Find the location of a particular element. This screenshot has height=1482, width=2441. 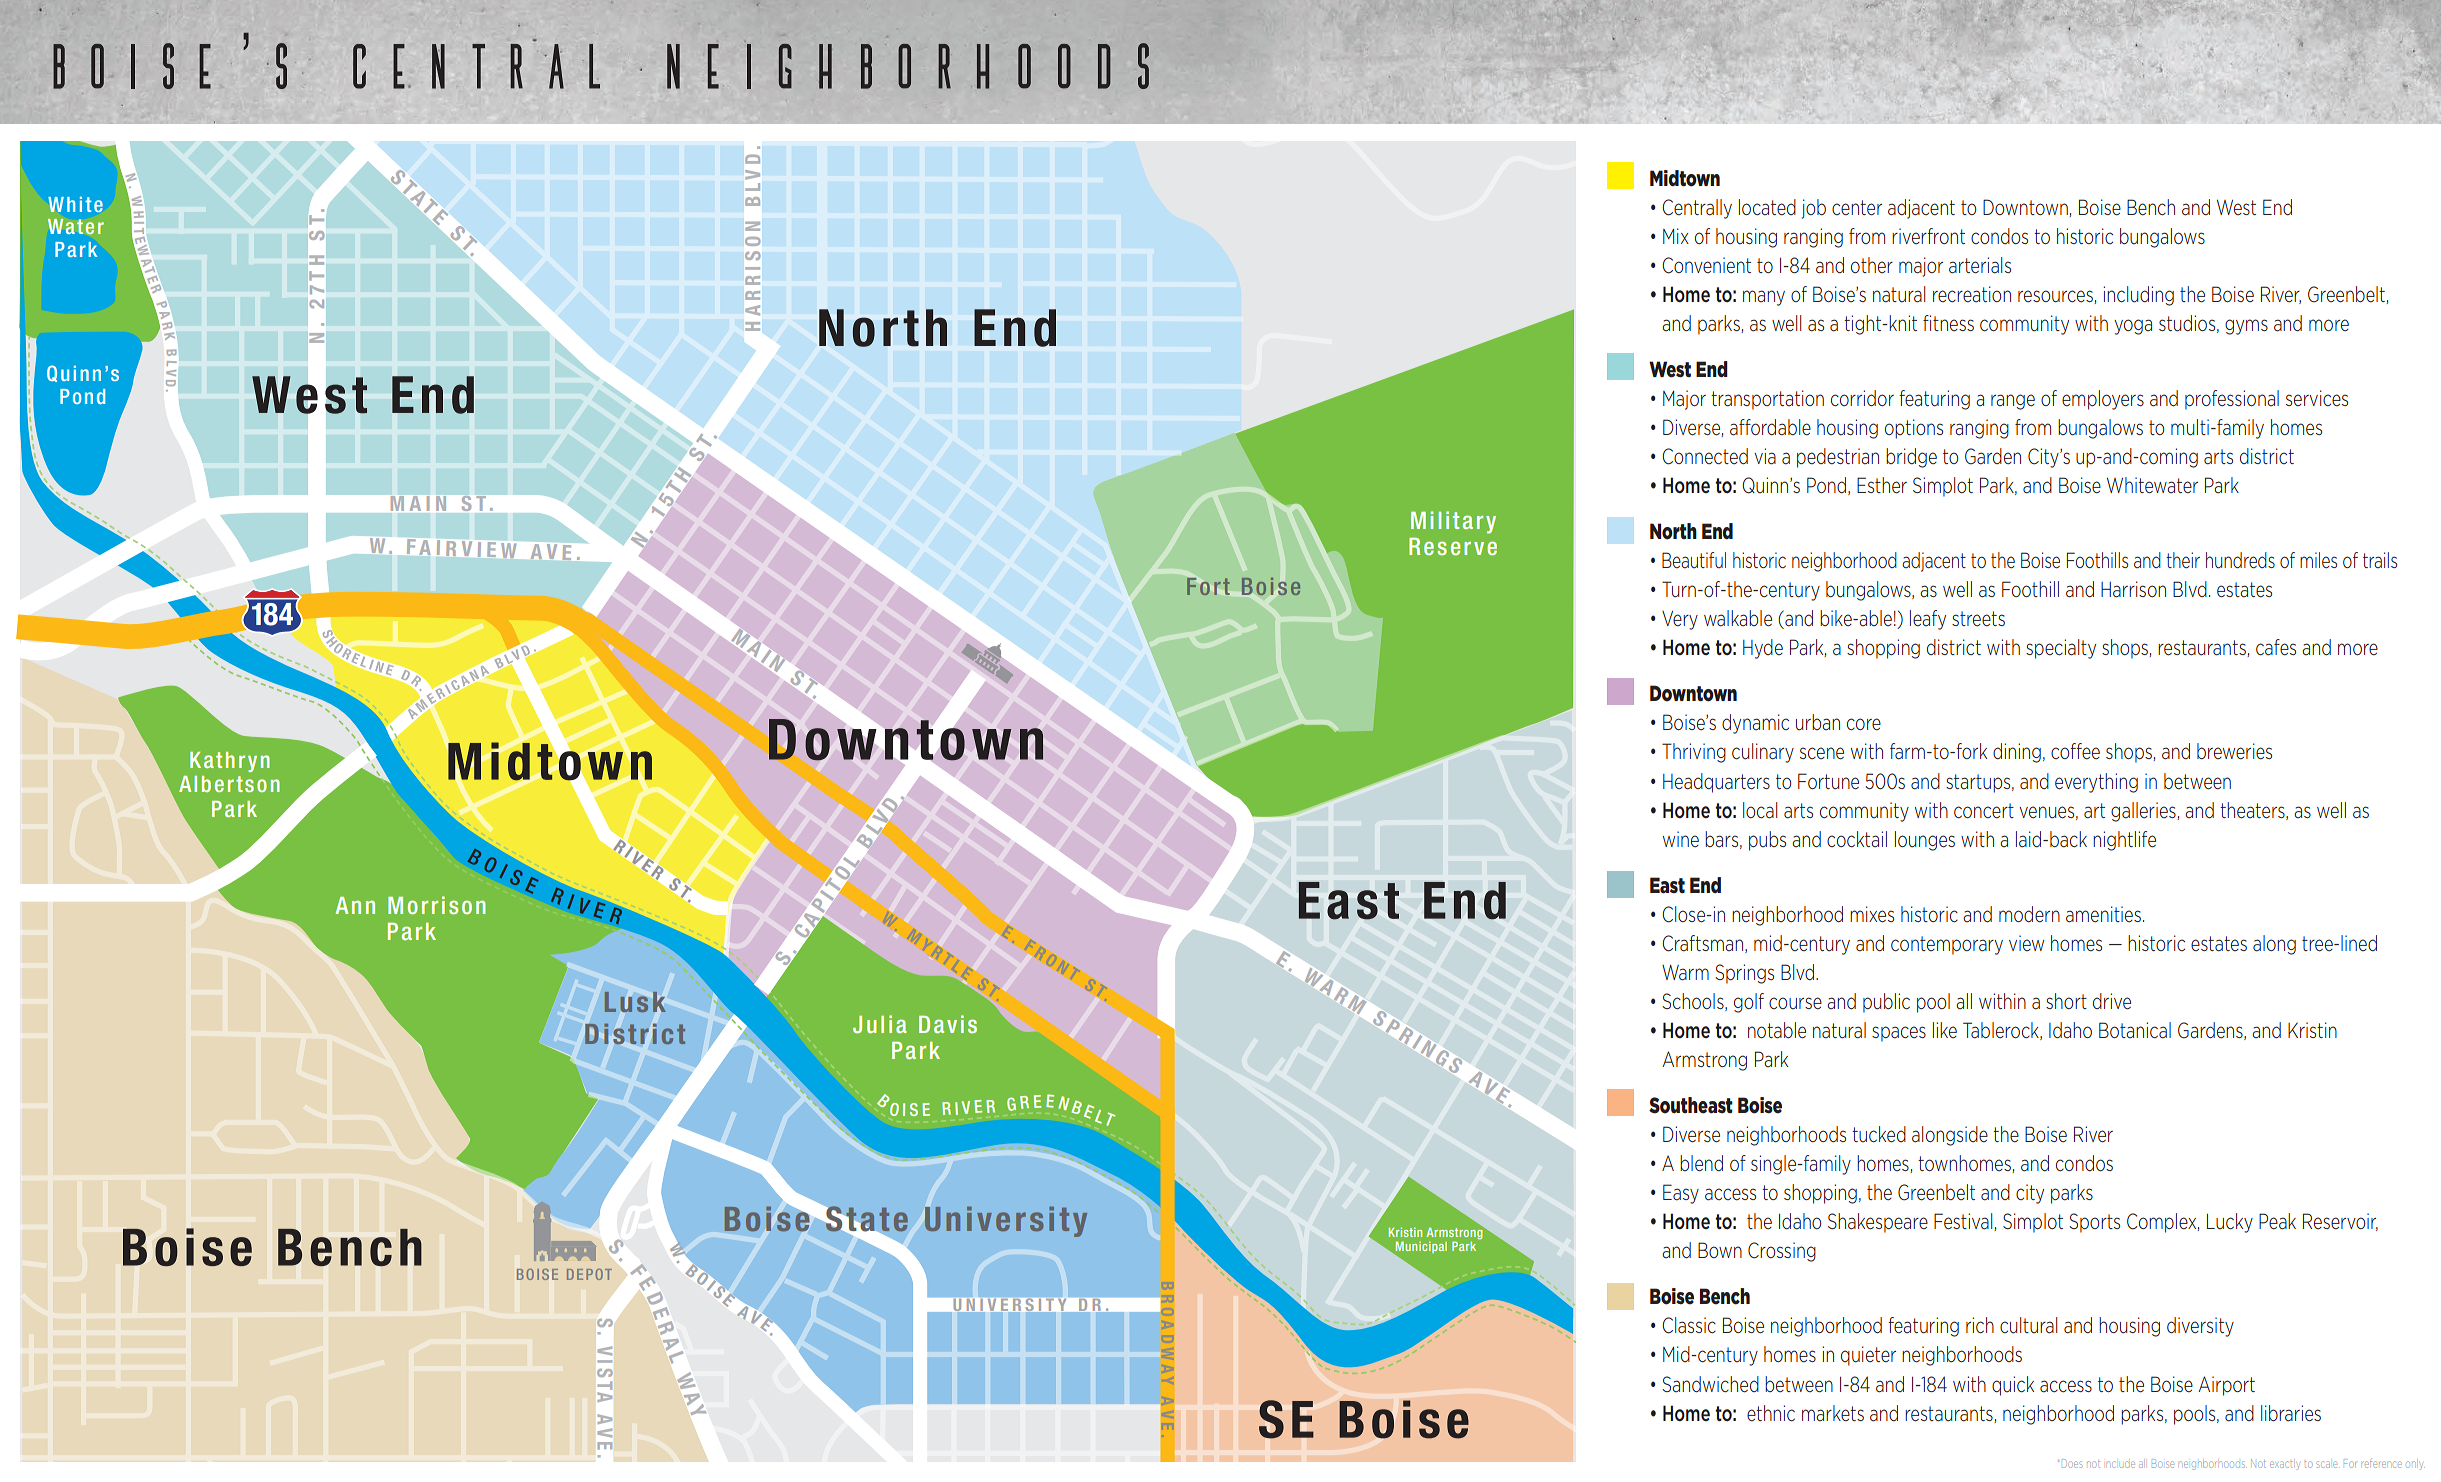

Sandwiched is located at coordinates (1710, 1384).
